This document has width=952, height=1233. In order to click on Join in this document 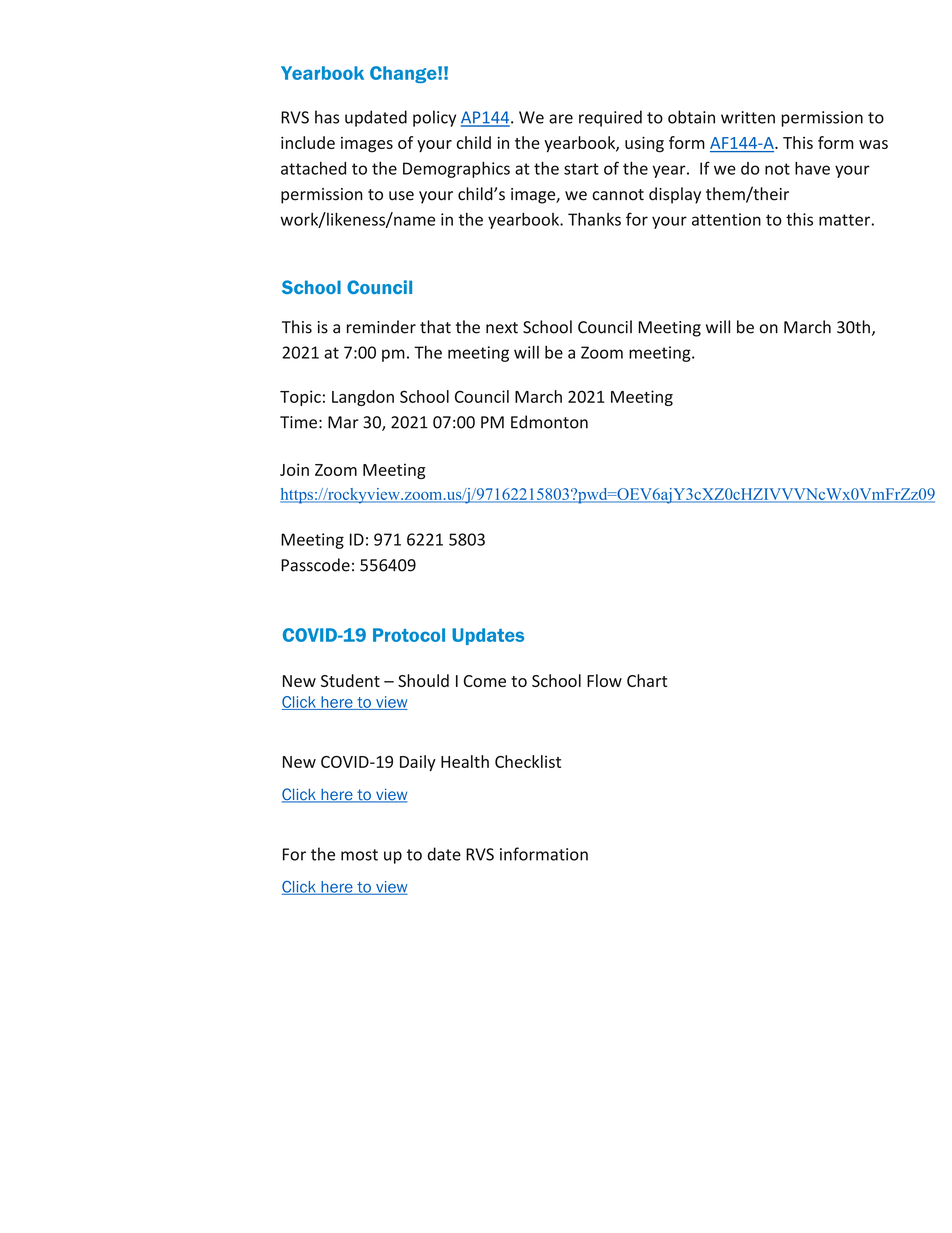, I will do `click(294, 469)`.
